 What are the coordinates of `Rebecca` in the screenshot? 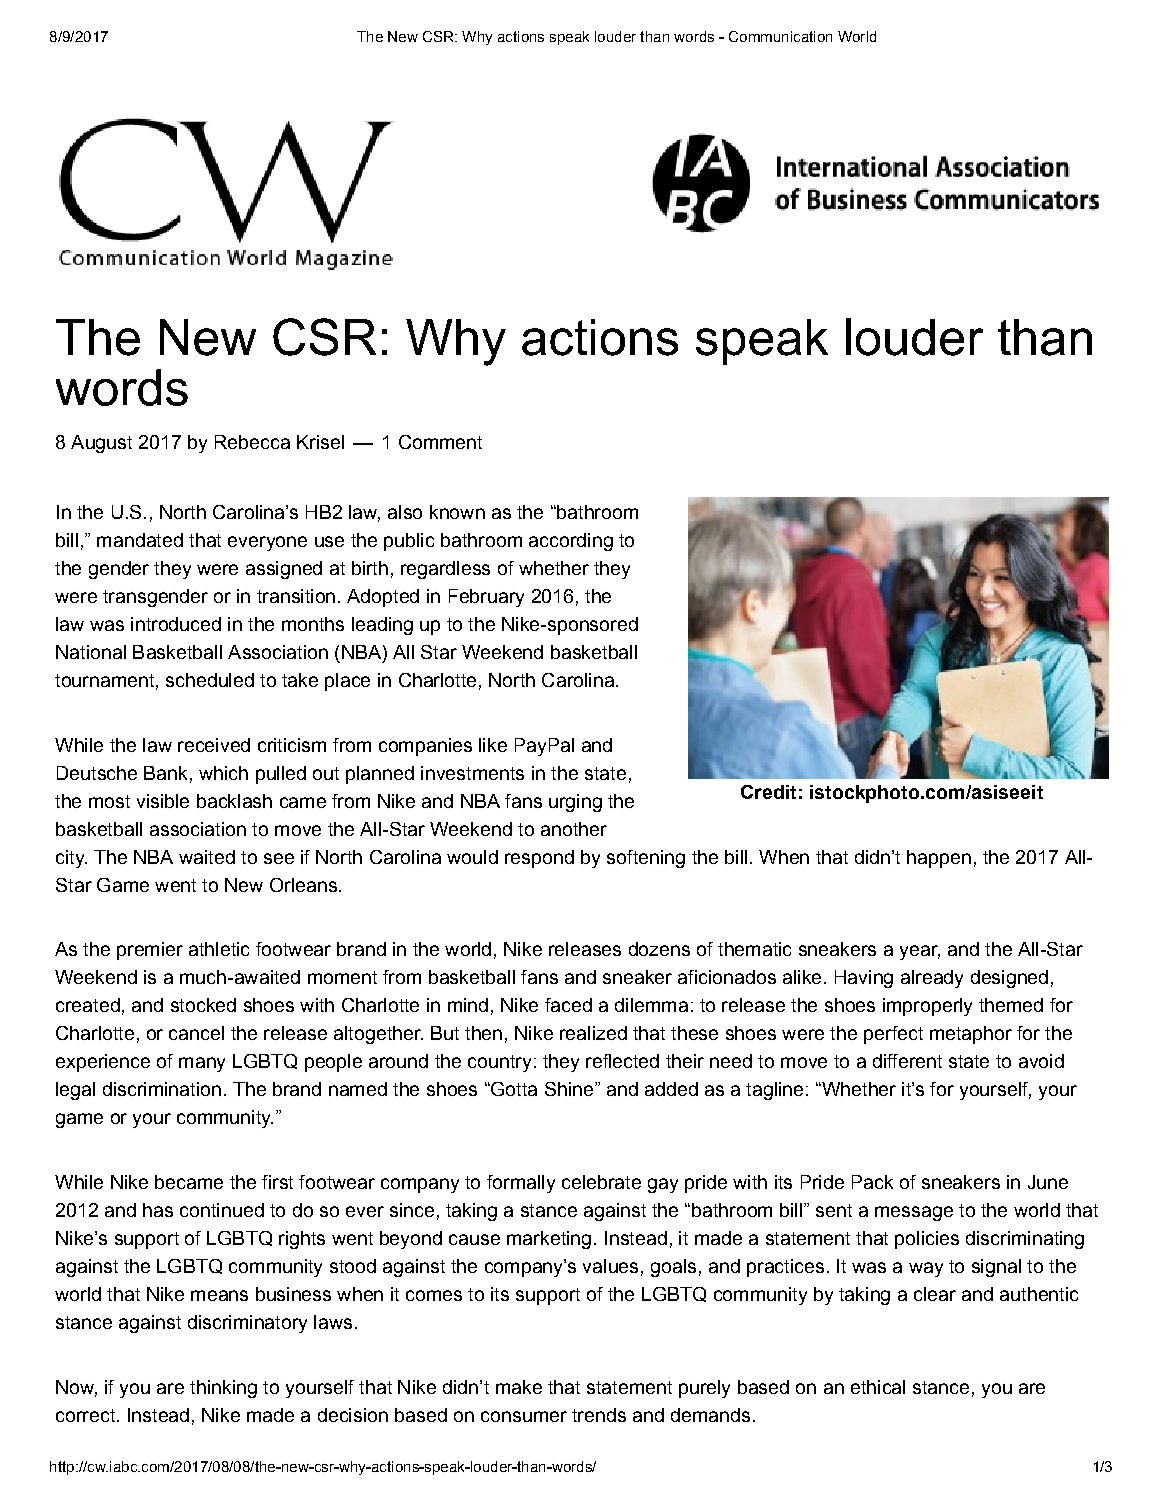 It's located at (252, 442).
